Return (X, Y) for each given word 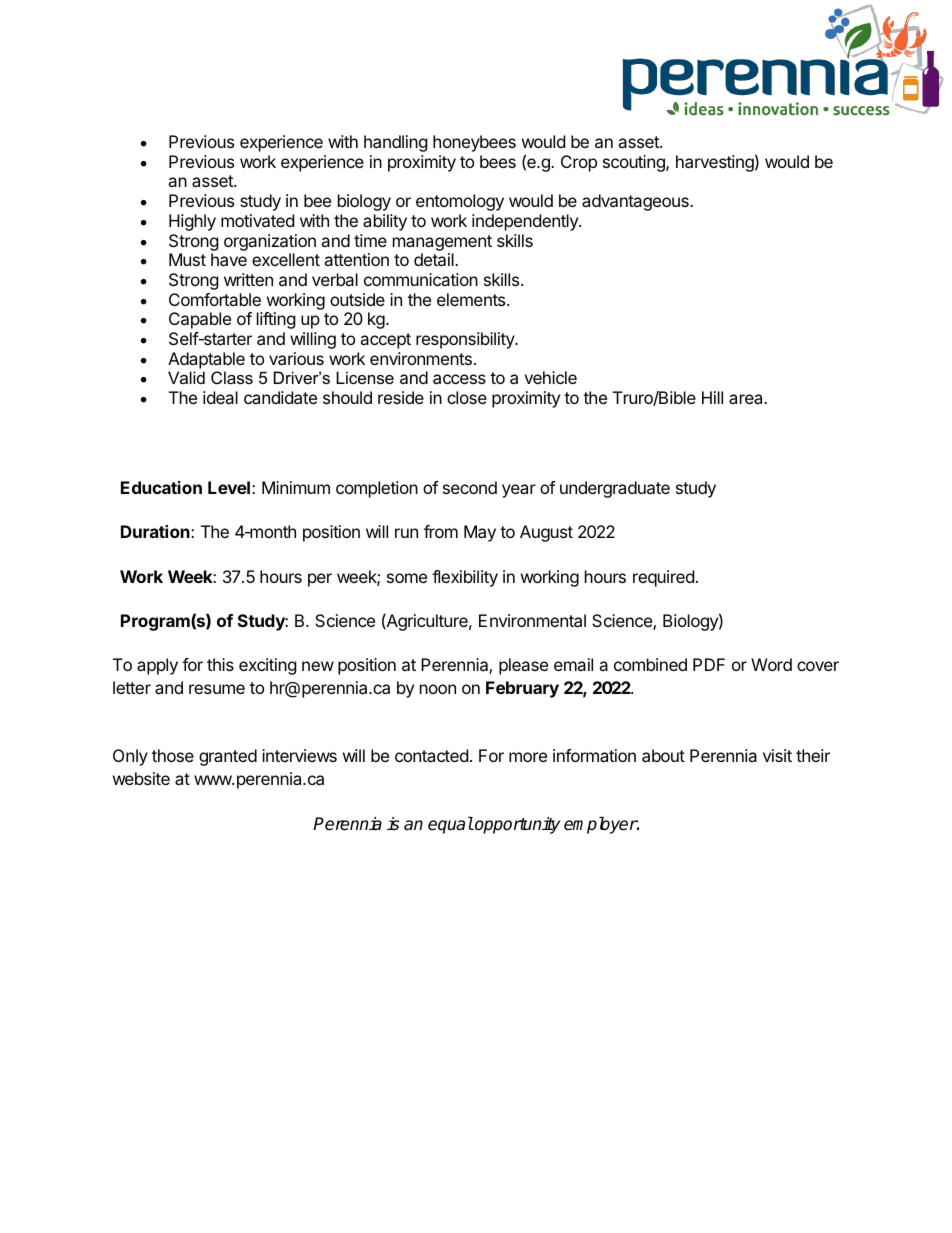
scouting (635, 163)
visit (777, 755)
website (141, 778)
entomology (460, 202)
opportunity (516, 825)
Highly (192, 222)
